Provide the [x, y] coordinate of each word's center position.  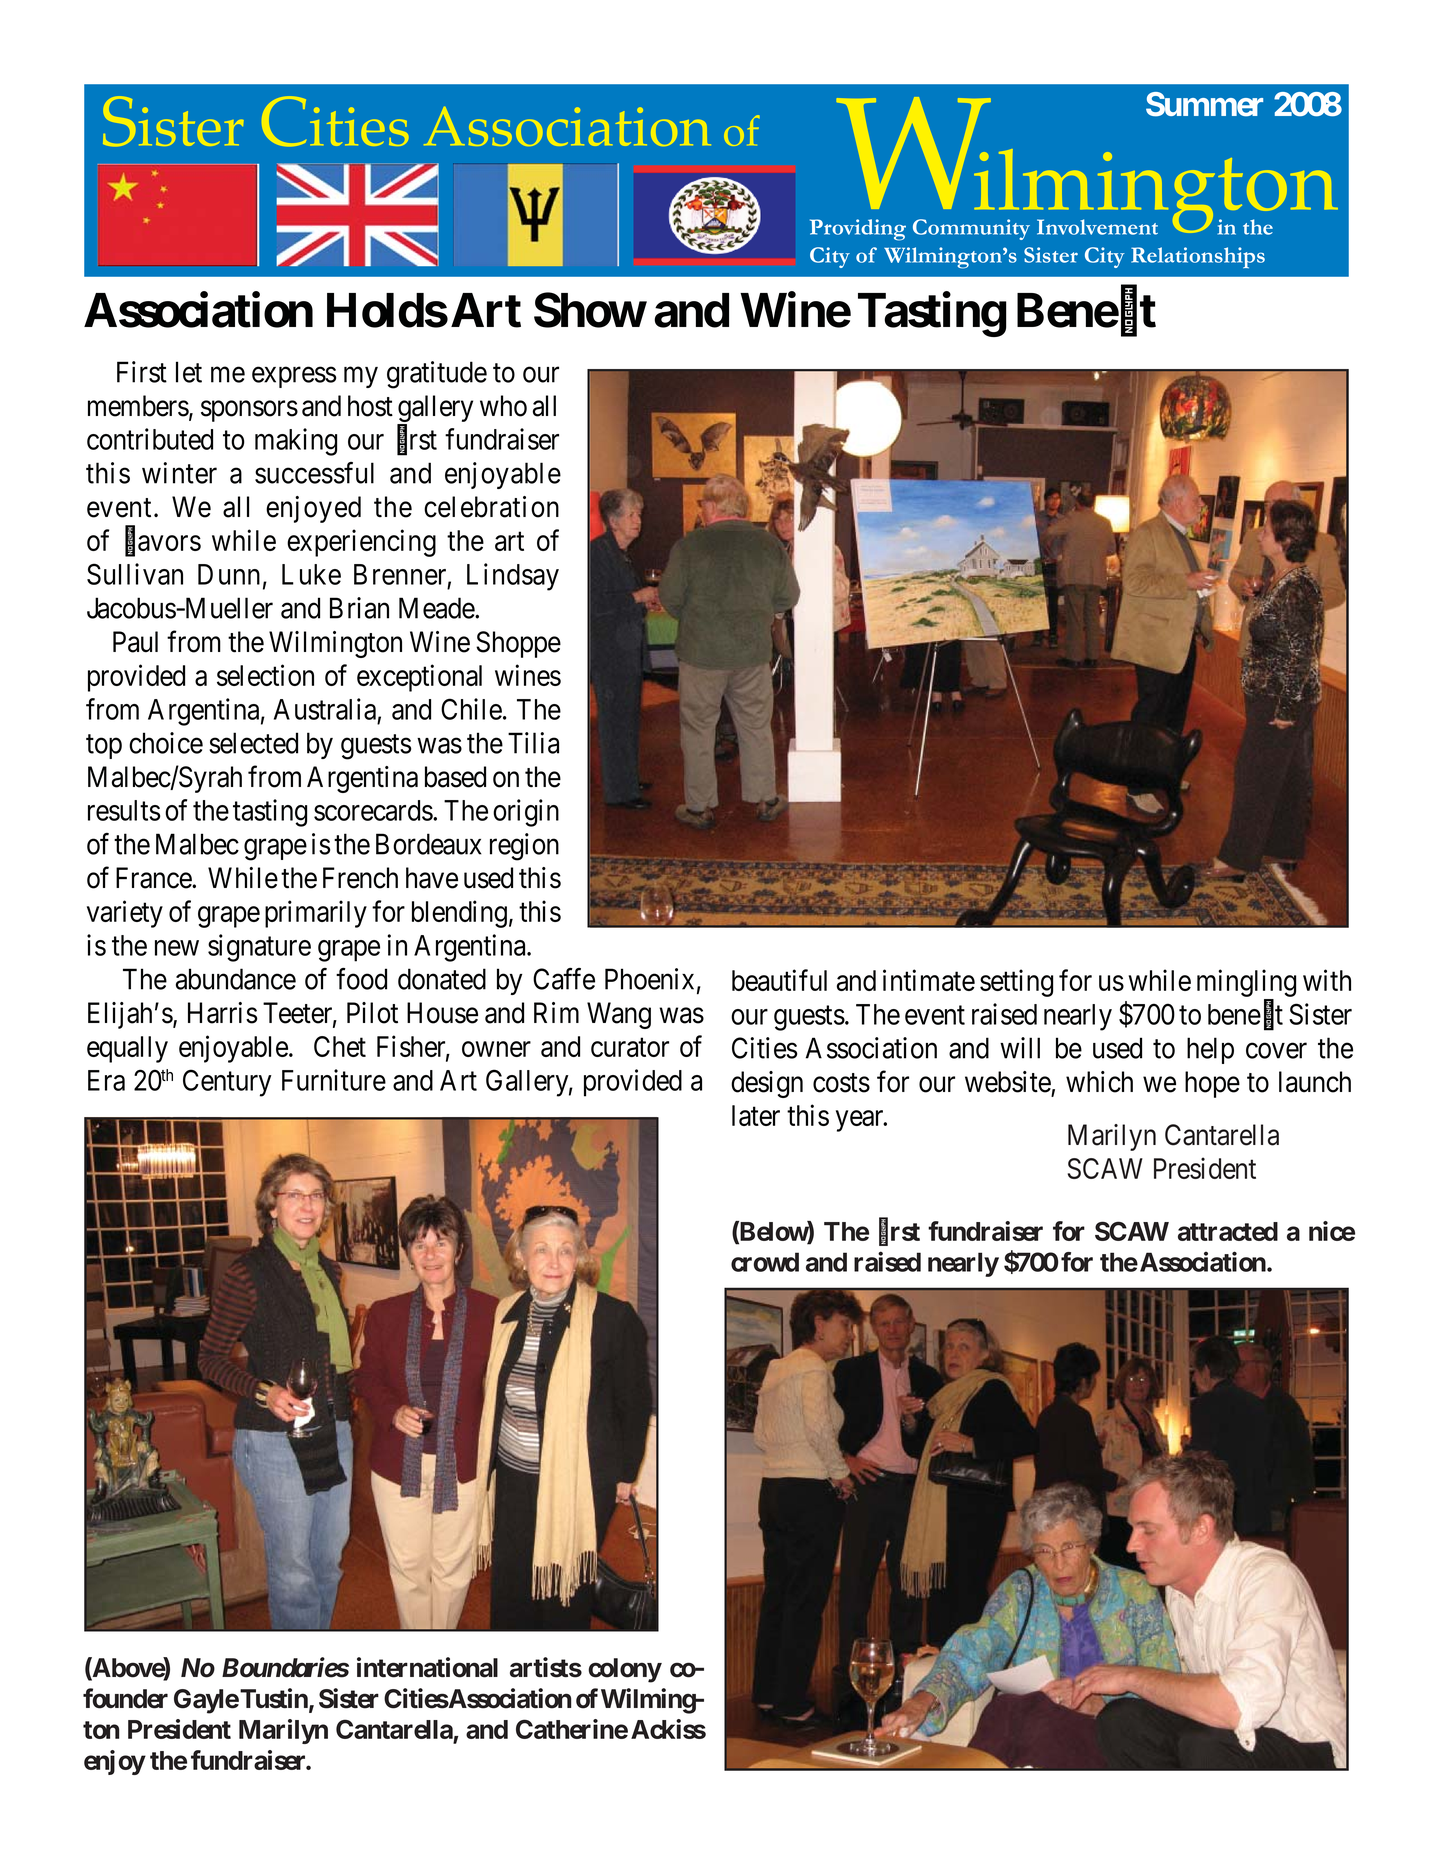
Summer [1204, 104]
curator [630, 1047]
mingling [1246, 983]
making [296, 442]
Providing [858, 230]
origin [526, 813]
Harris [223, 1013]
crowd [765, 1262]
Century [227, 1083]
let [189, 372]
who [503, 406]
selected [253, 743]
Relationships [1198, 258]
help [1210, 1050]
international [427, 1667]
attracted [1228, 1231]
